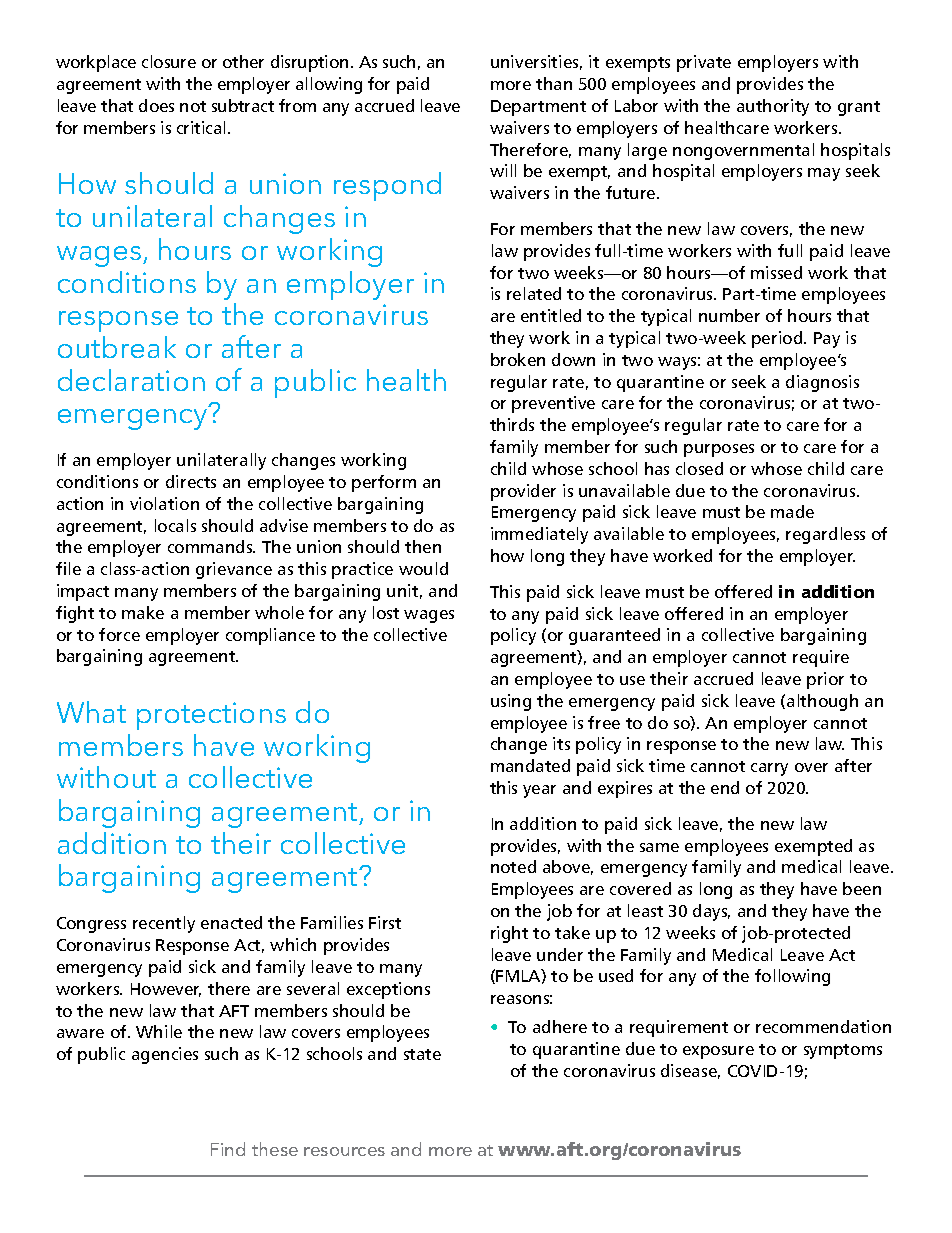 This screenshot has width=952, height=1233. What do you see at coordinates (769, 769) in the screenshot?
I see `carry` at bounding box center [769, 769].
